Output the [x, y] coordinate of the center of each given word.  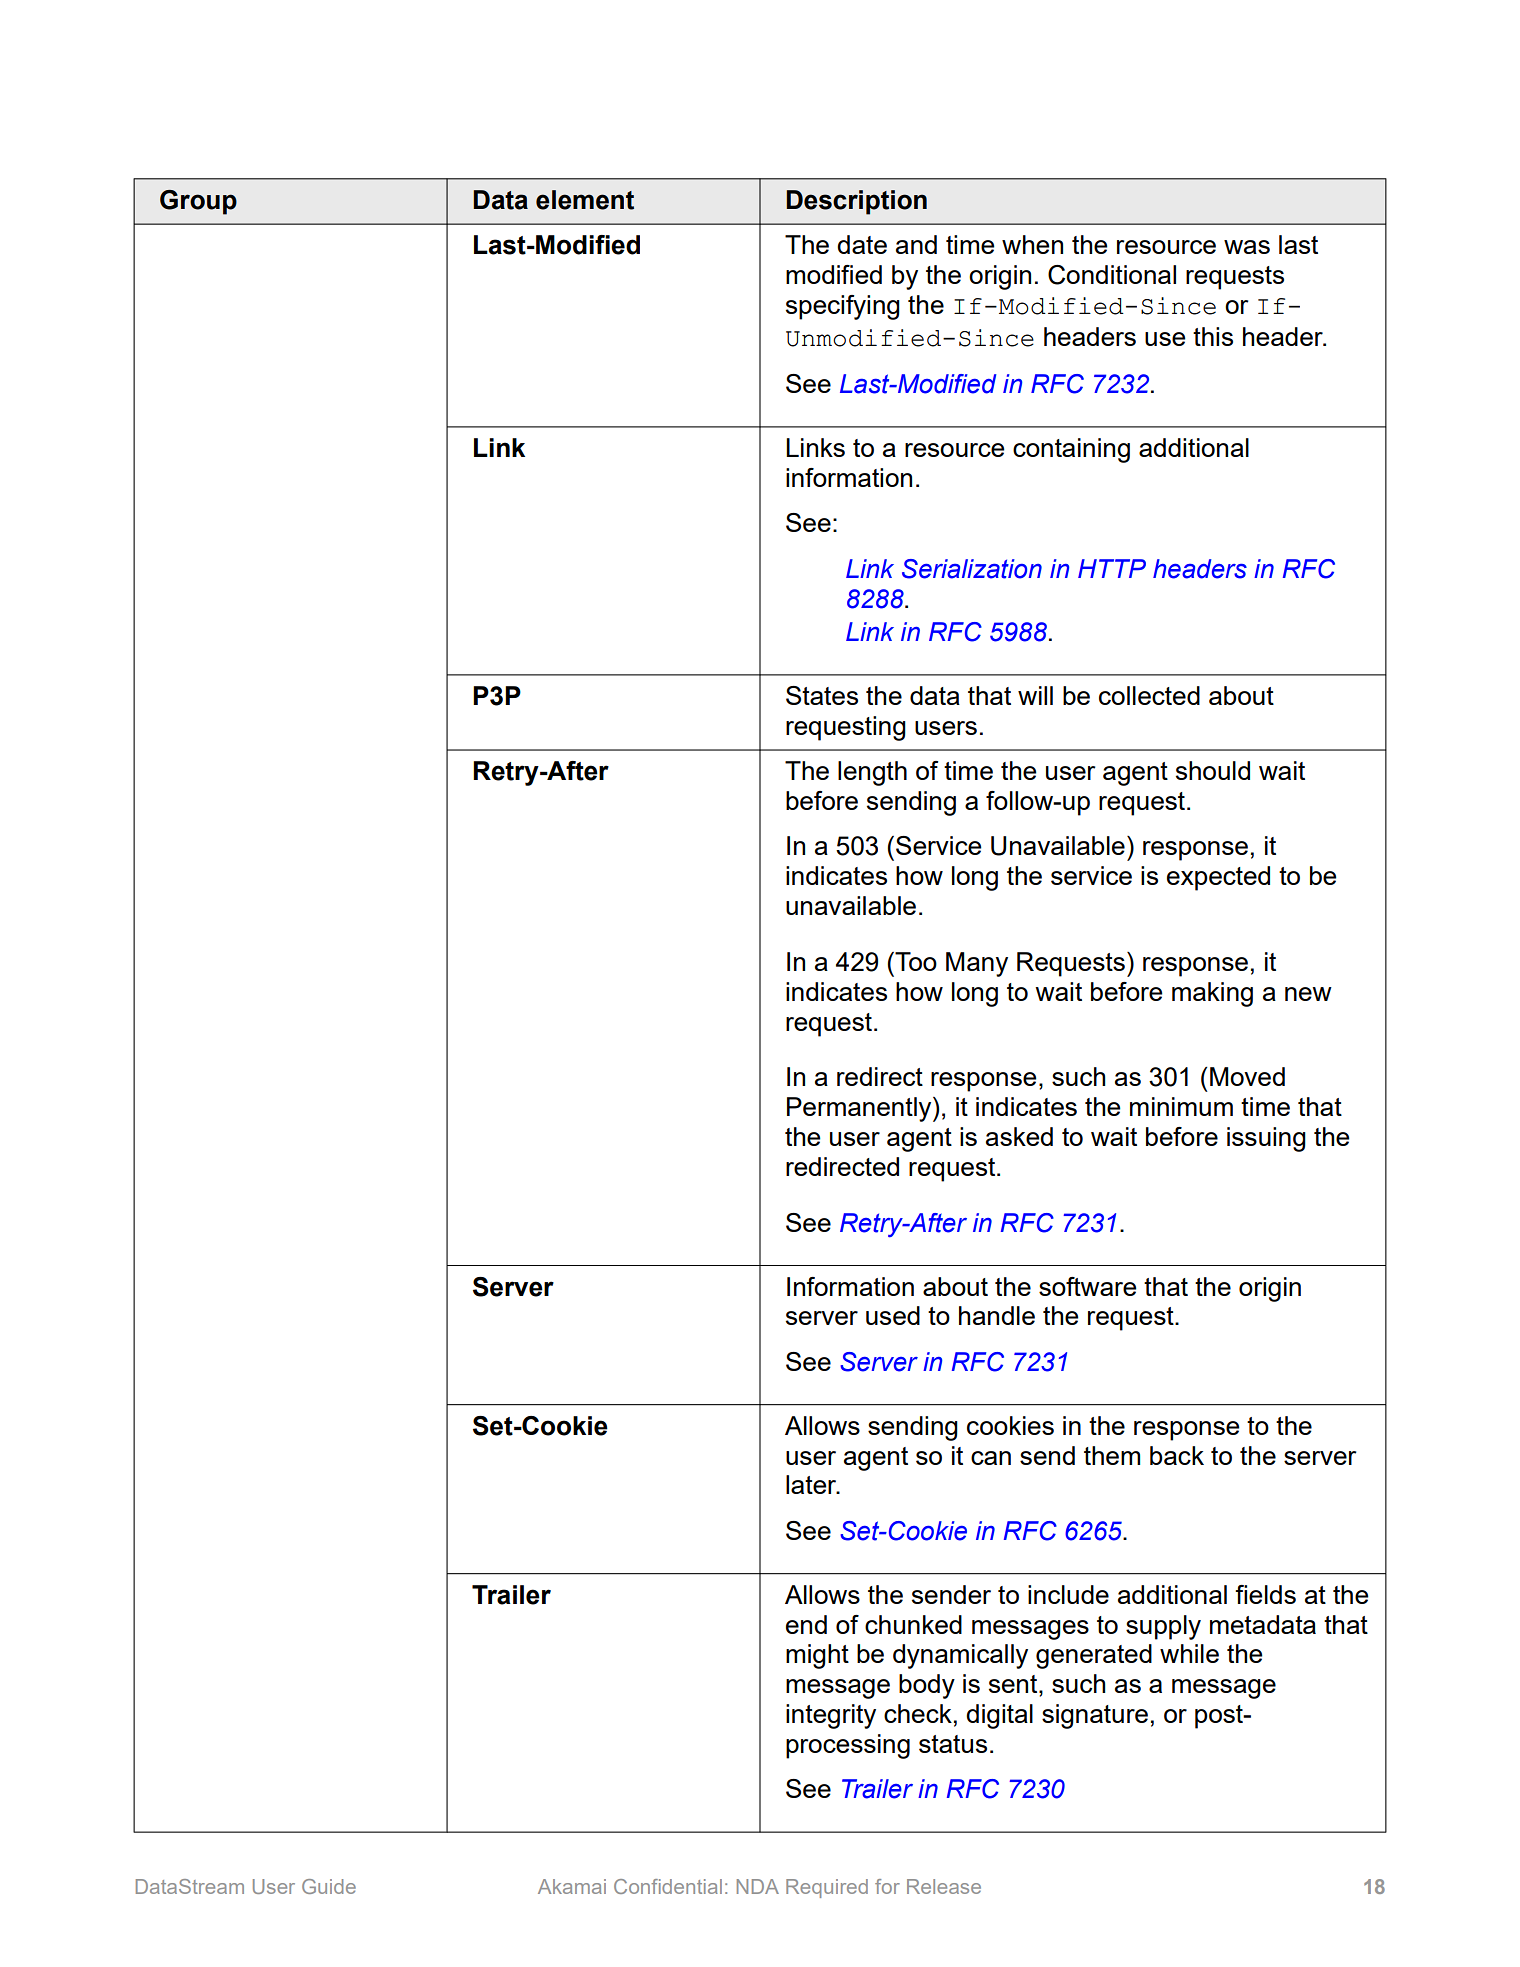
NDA [758, 1886]
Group [198, 202]
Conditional [1112, 275]
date [862, 244]
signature [1095, 1716]
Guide [329, 1886]
